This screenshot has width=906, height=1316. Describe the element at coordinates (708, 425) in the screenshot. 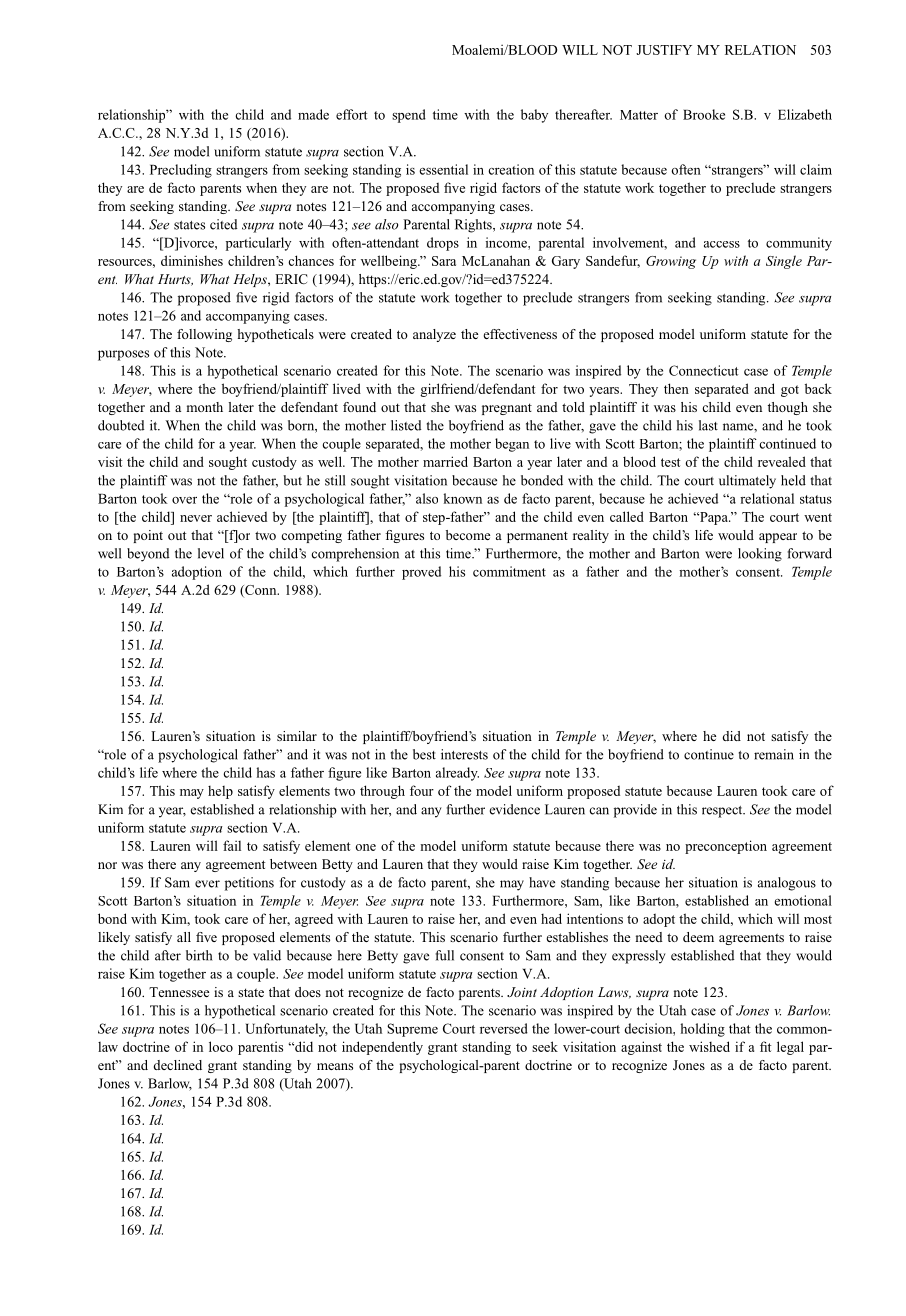

I see `last` at that location.
